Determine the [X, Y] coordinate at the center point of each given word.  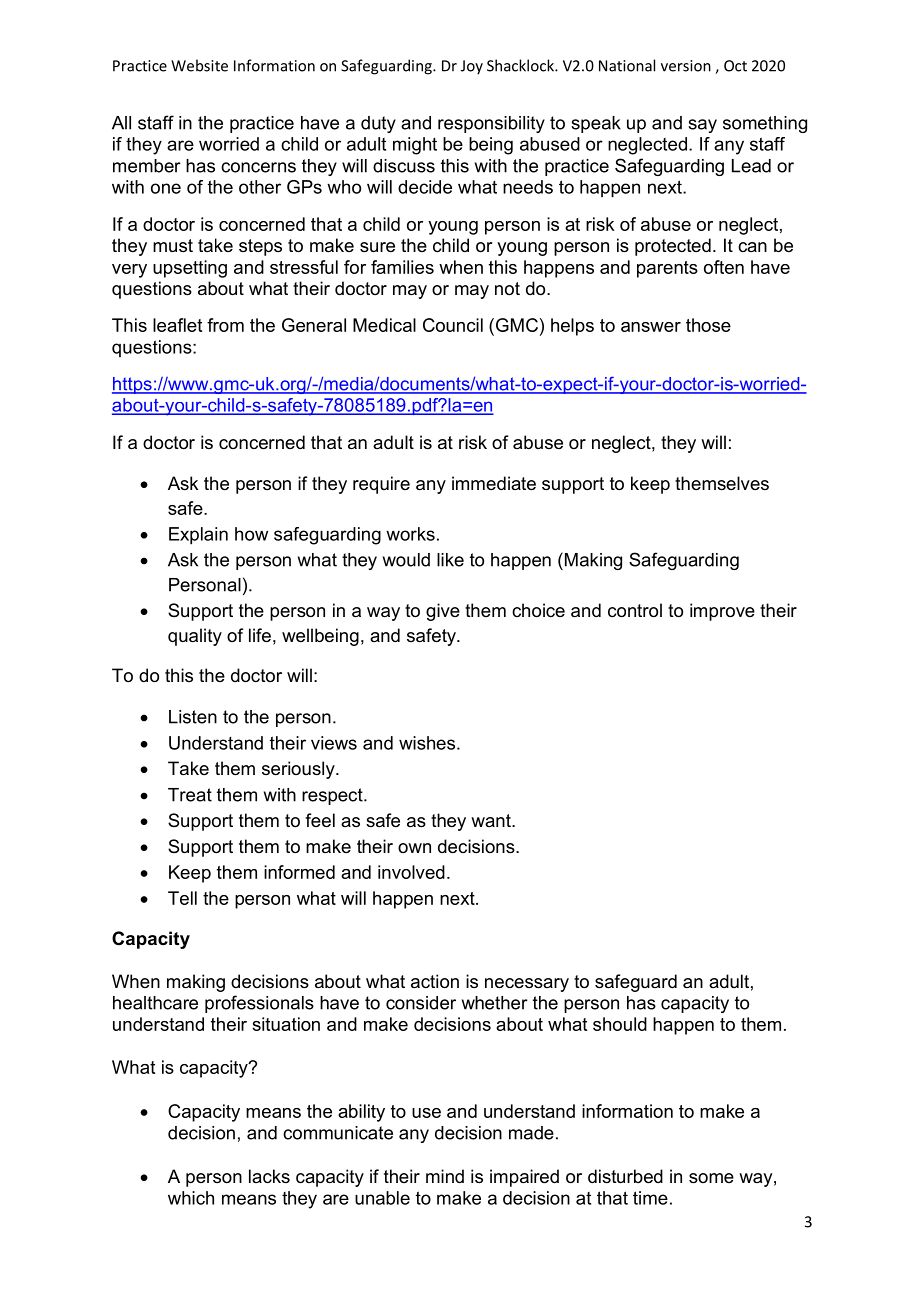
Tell [182, 898]
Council [453, 325]
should [620, 1024]
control [635, 610]
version [686, 66]
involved [411, 872]
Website [199, 65]
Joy [472, 67]
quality [195, 637]
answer [651, 327]
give [443, 612]
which [191, 1198]
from [225, 325]
